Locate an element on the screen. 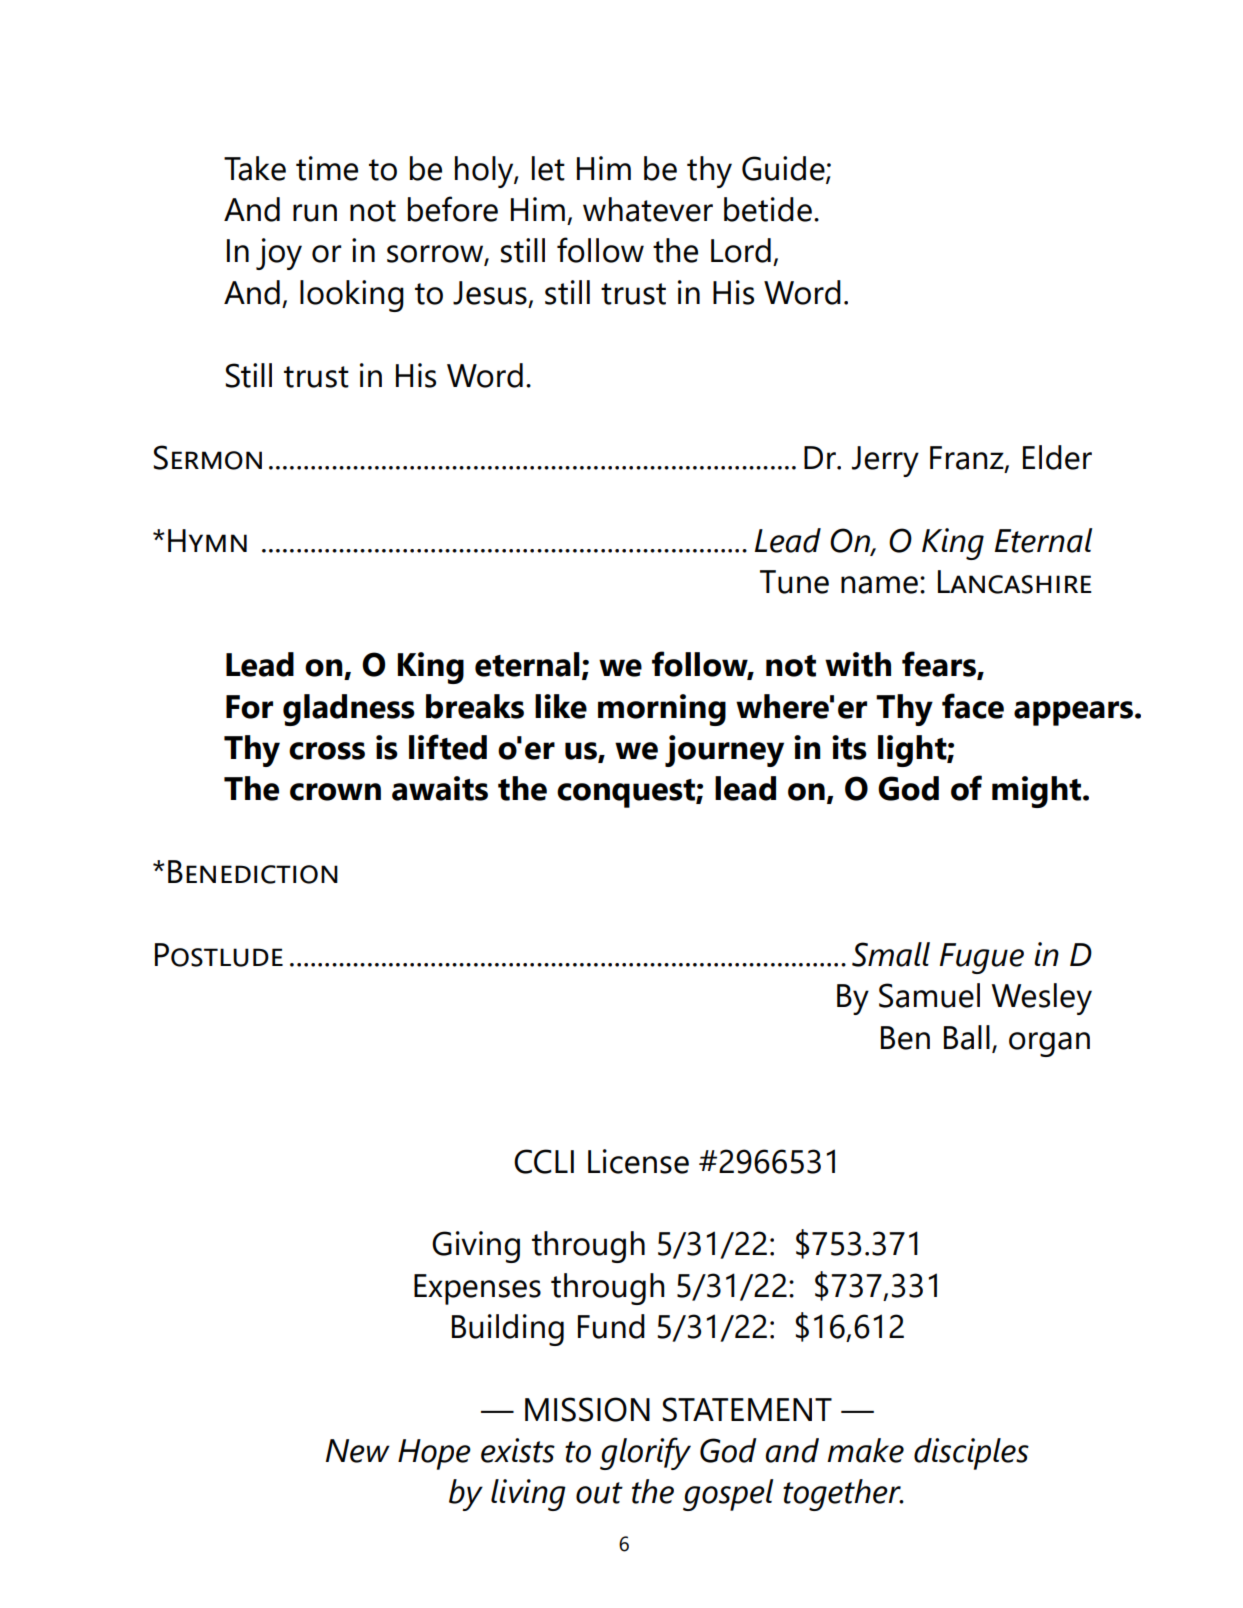 The width and height of the screenshot is (1243, 1608). New is located at coordinates (358, 1451).
